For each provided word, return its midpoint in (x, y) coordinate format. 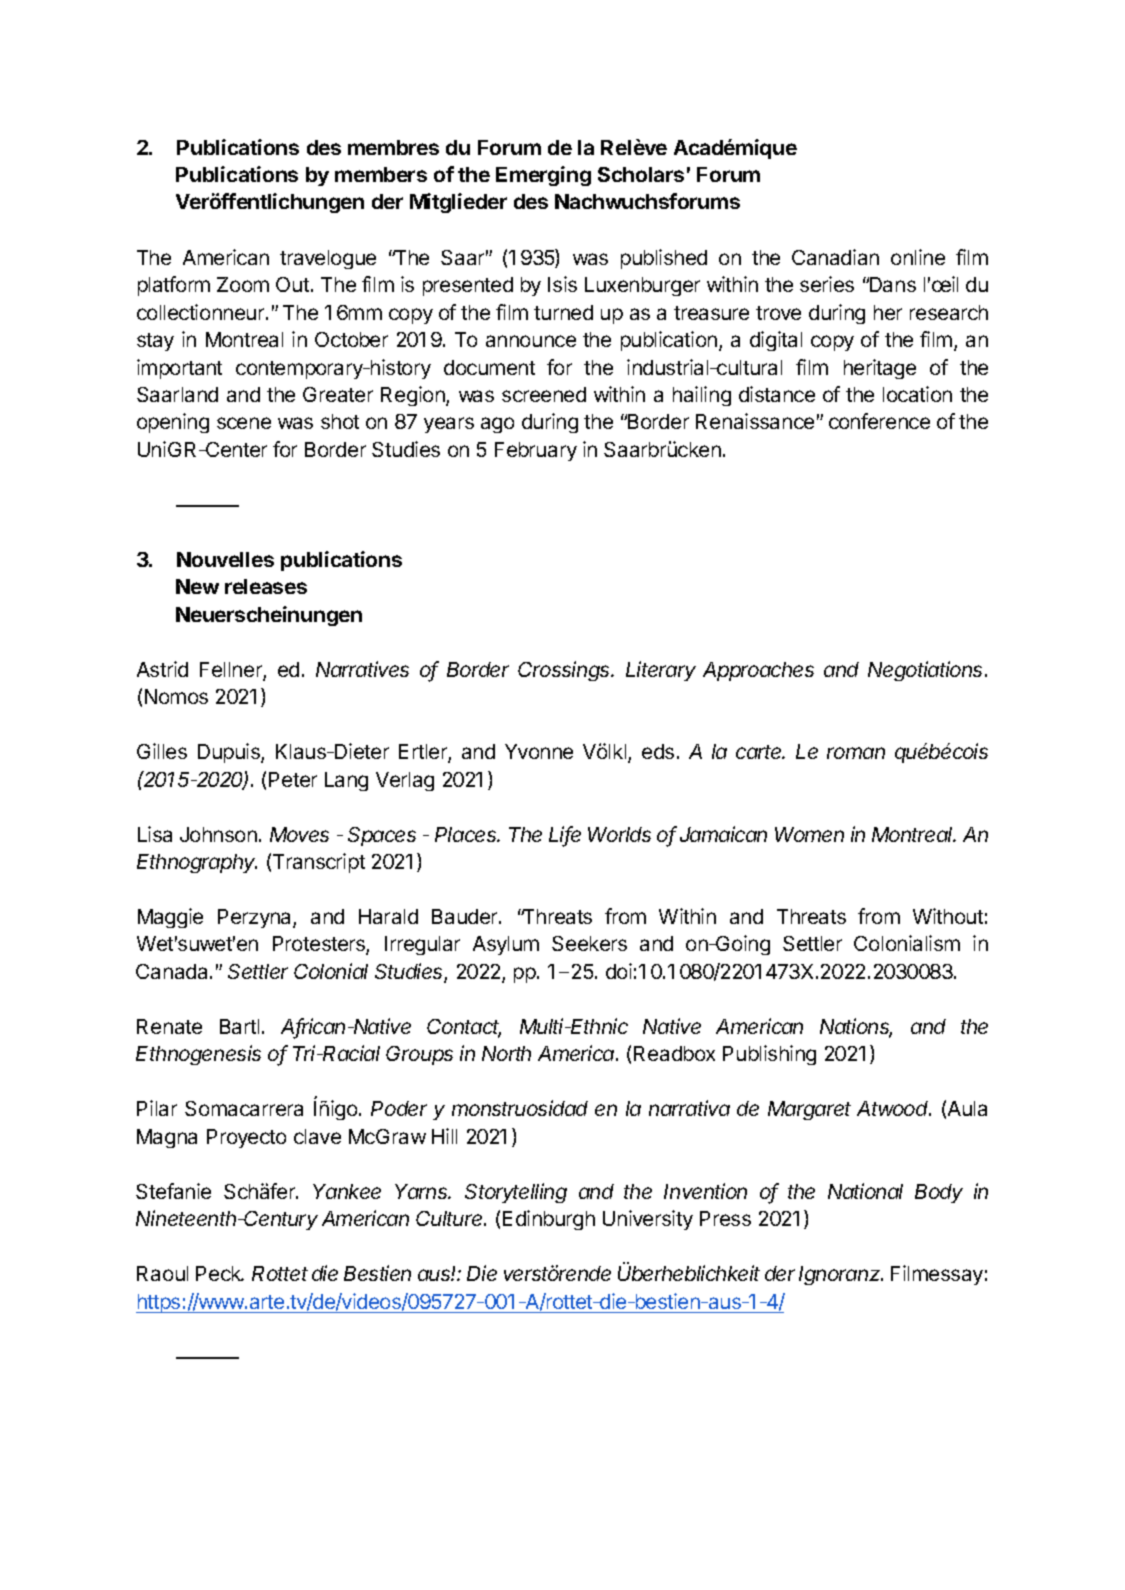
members (381, 174)
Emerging (543, 176)
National (865, 1191)
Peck (219, 1273)
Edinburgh (549, 1220)
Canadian (835, 257)
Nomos (176, 696)
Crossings (565, 671)
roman (856, 753)
